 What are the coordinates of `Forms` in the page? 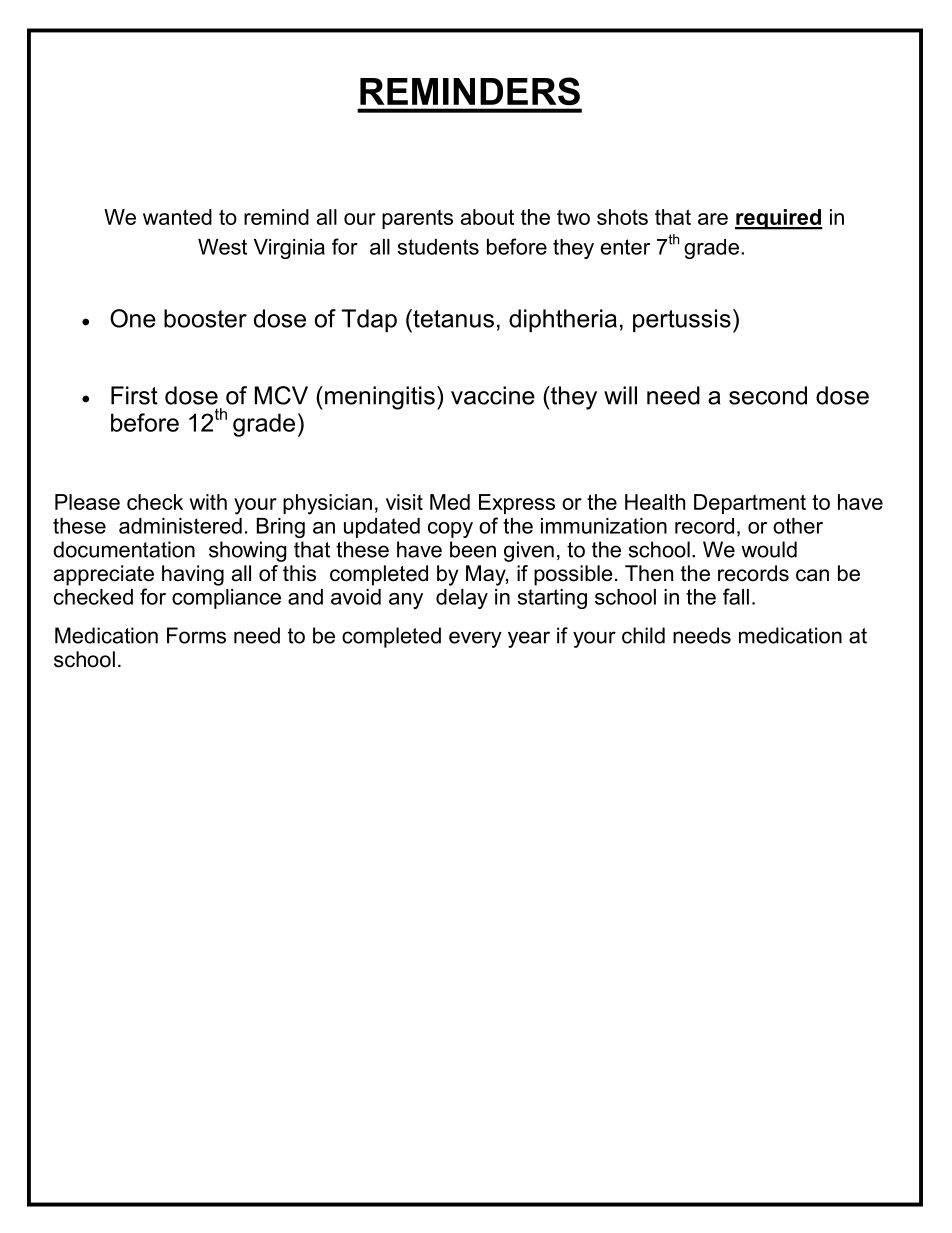 It's located at (196, 635).
